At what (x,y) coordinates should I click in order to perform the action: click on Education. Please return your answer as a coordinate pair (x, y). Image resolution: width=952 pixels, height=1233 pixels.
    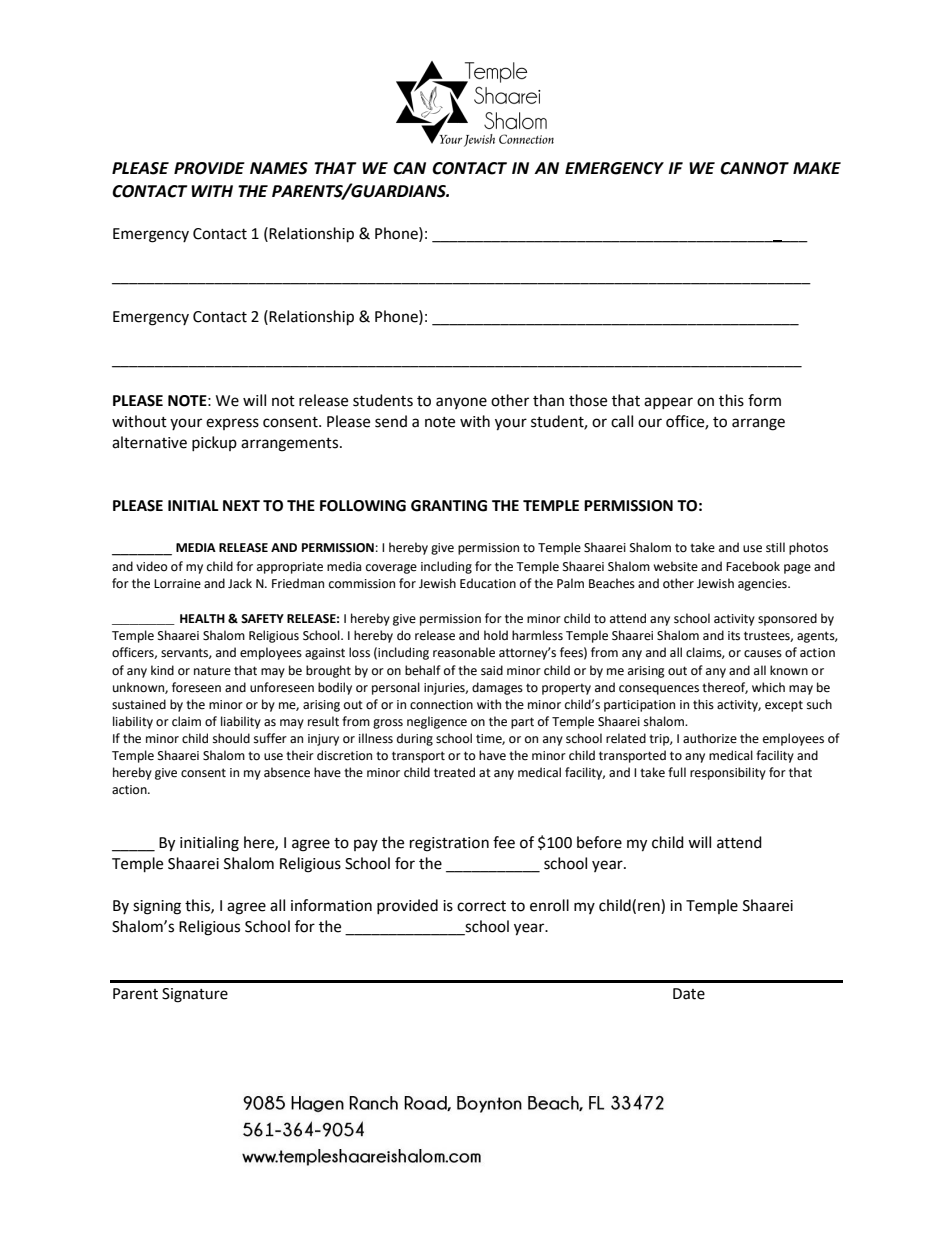
    Looking at the image, I should click on (488, 583).
